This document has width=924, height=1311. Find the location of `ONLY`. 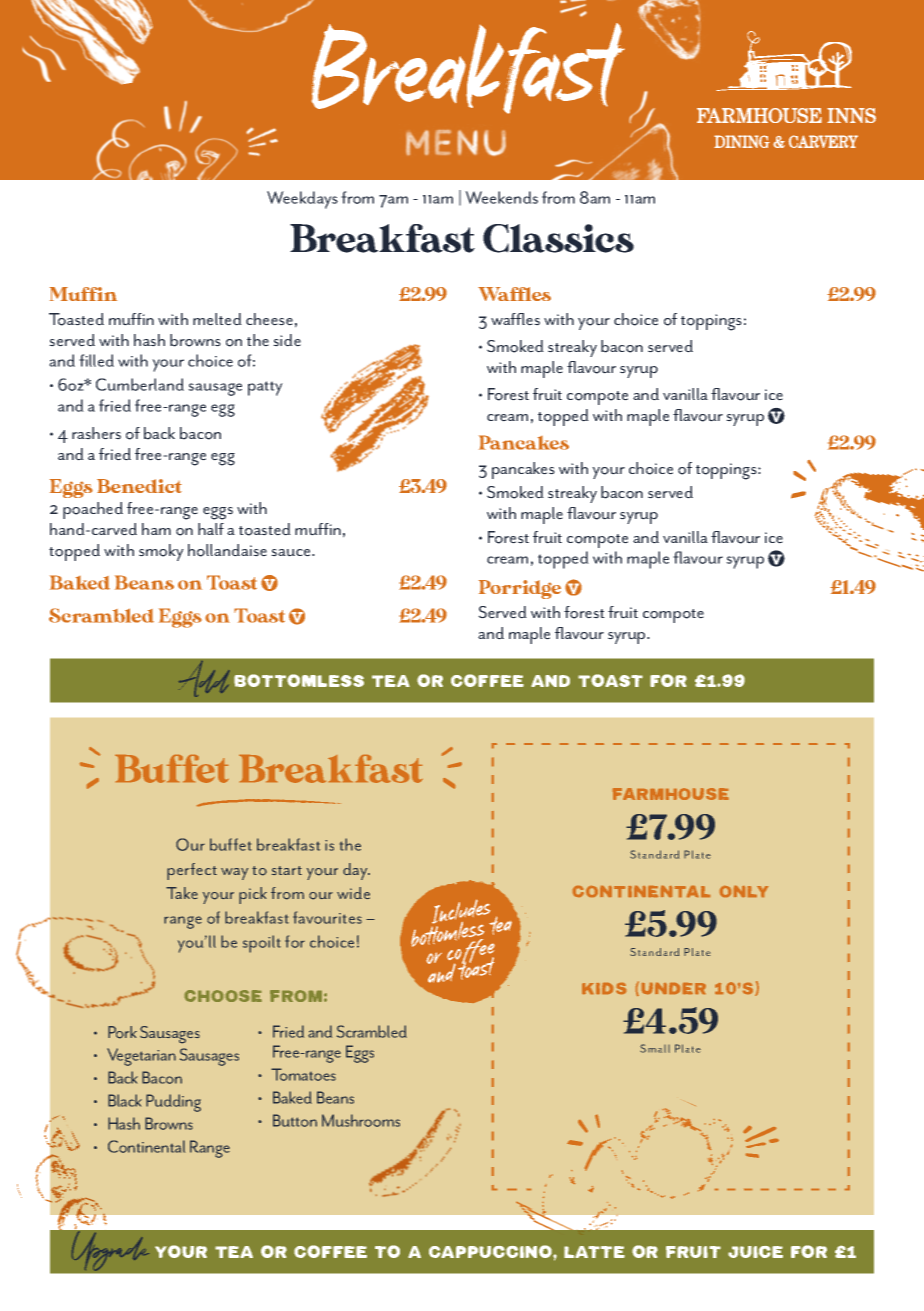

ONLY is located at coordinates (744, 891).
